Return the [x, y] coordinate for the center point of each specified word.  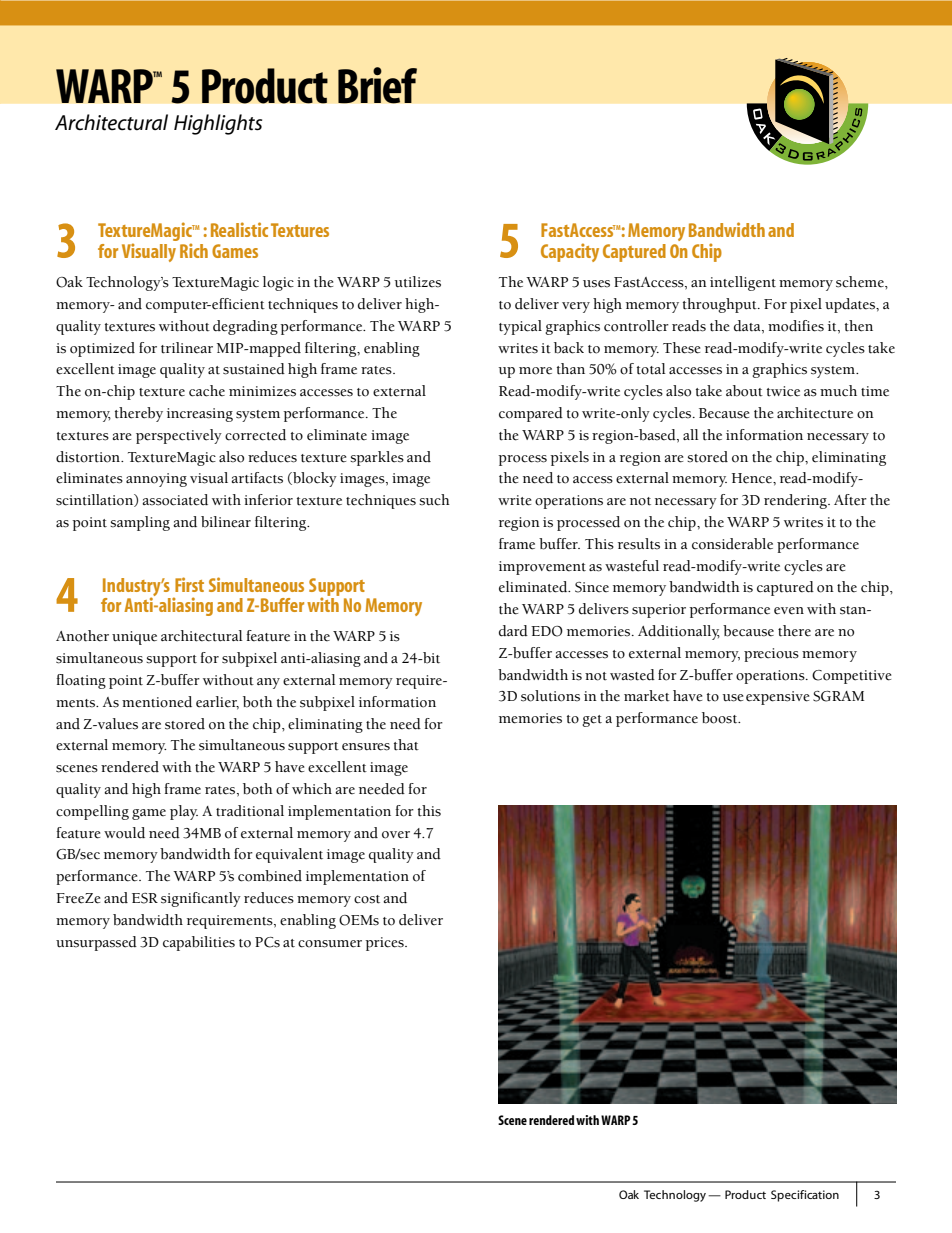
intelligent [743, 283]
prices [385, 944]
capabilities [199, 943]
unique [134, 638]
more [535, 371]
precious [771, 655]
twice [783, 391]
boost [721, 718]
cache [207, 391]
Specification [805, 1196]
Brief [377, 85]
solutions [550, 696]
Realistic [239, 229]
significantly [201, 899]
